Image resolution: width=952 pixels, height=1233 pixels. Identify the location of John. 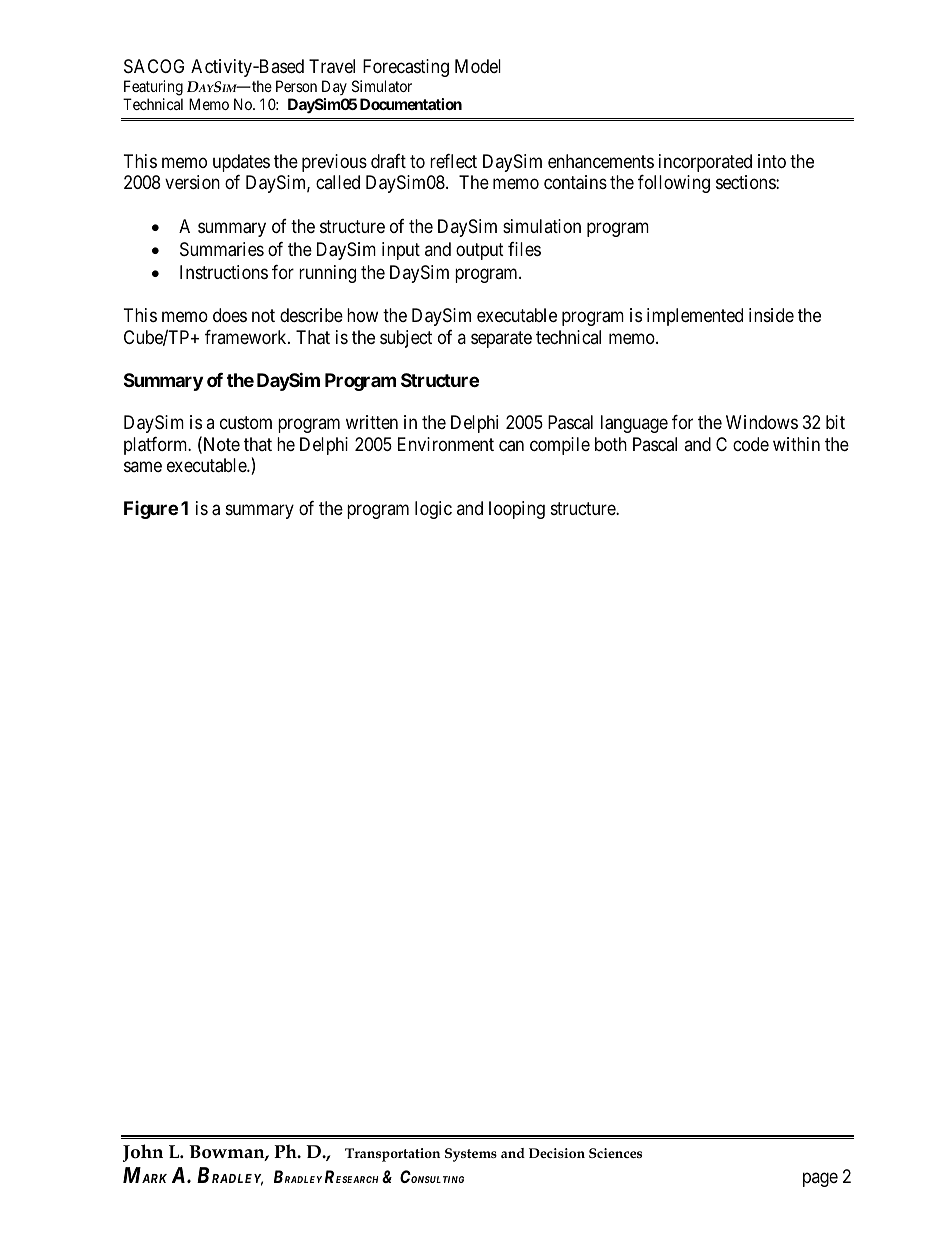
(143, 1153).
